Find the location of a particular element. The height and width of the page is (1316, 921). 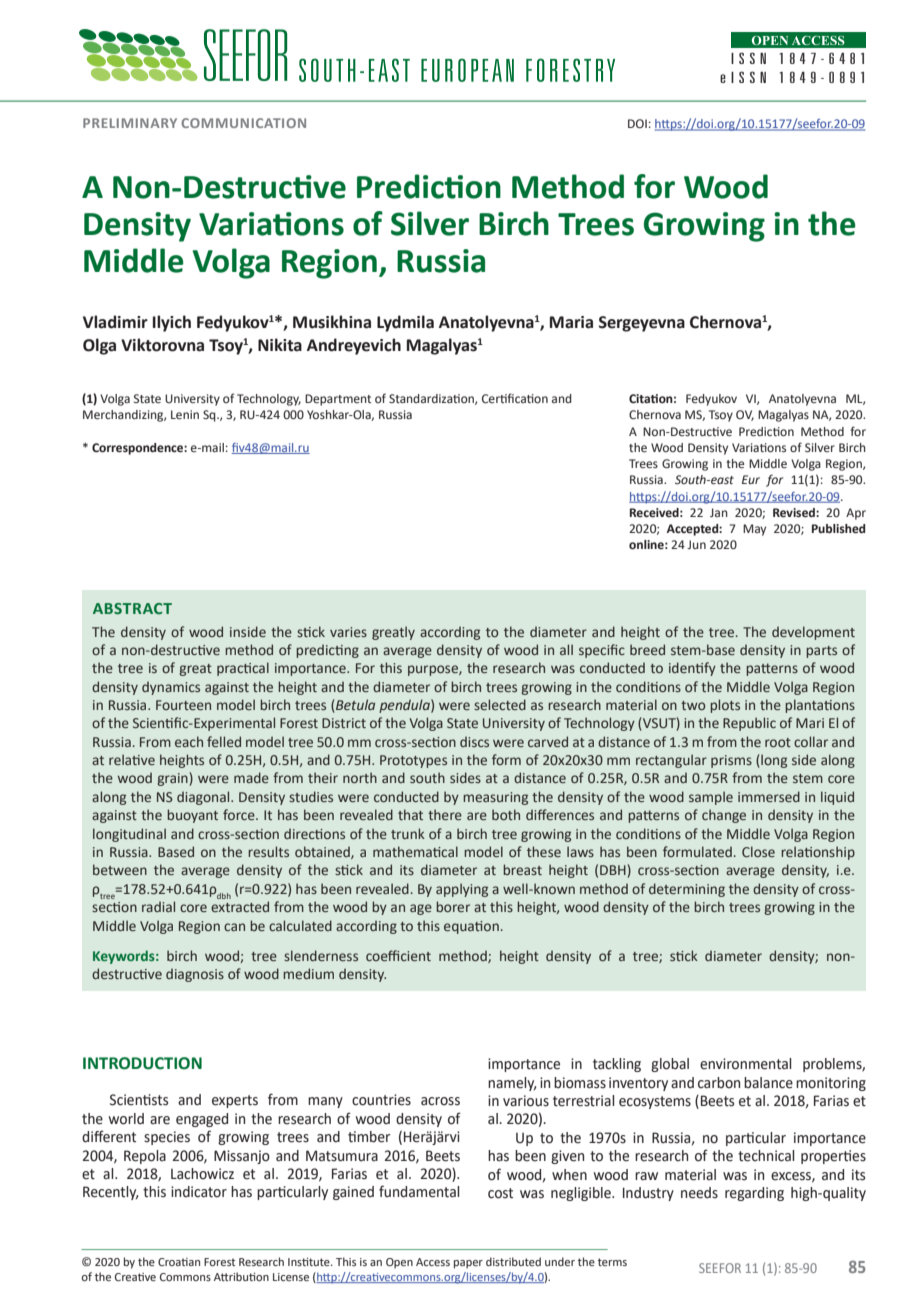

COMMUNICATION is located at coordinates (243, 123).
